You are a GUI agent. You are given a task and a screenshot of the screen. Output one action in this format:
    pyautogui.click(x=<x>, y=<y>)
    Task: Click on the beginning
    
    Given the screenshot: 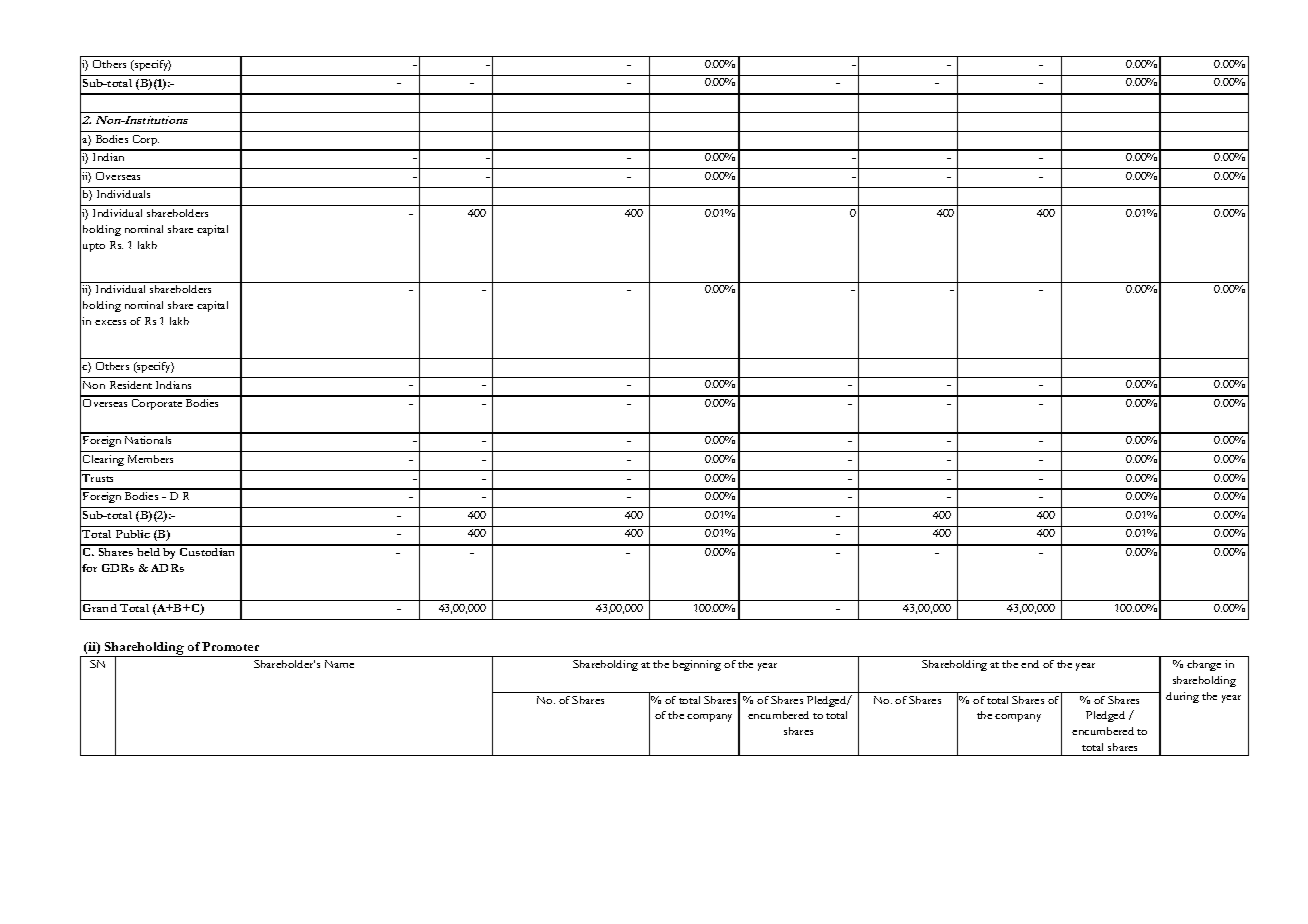 What is the action you would take?
    pyautogui.click(x=697, y=665)
